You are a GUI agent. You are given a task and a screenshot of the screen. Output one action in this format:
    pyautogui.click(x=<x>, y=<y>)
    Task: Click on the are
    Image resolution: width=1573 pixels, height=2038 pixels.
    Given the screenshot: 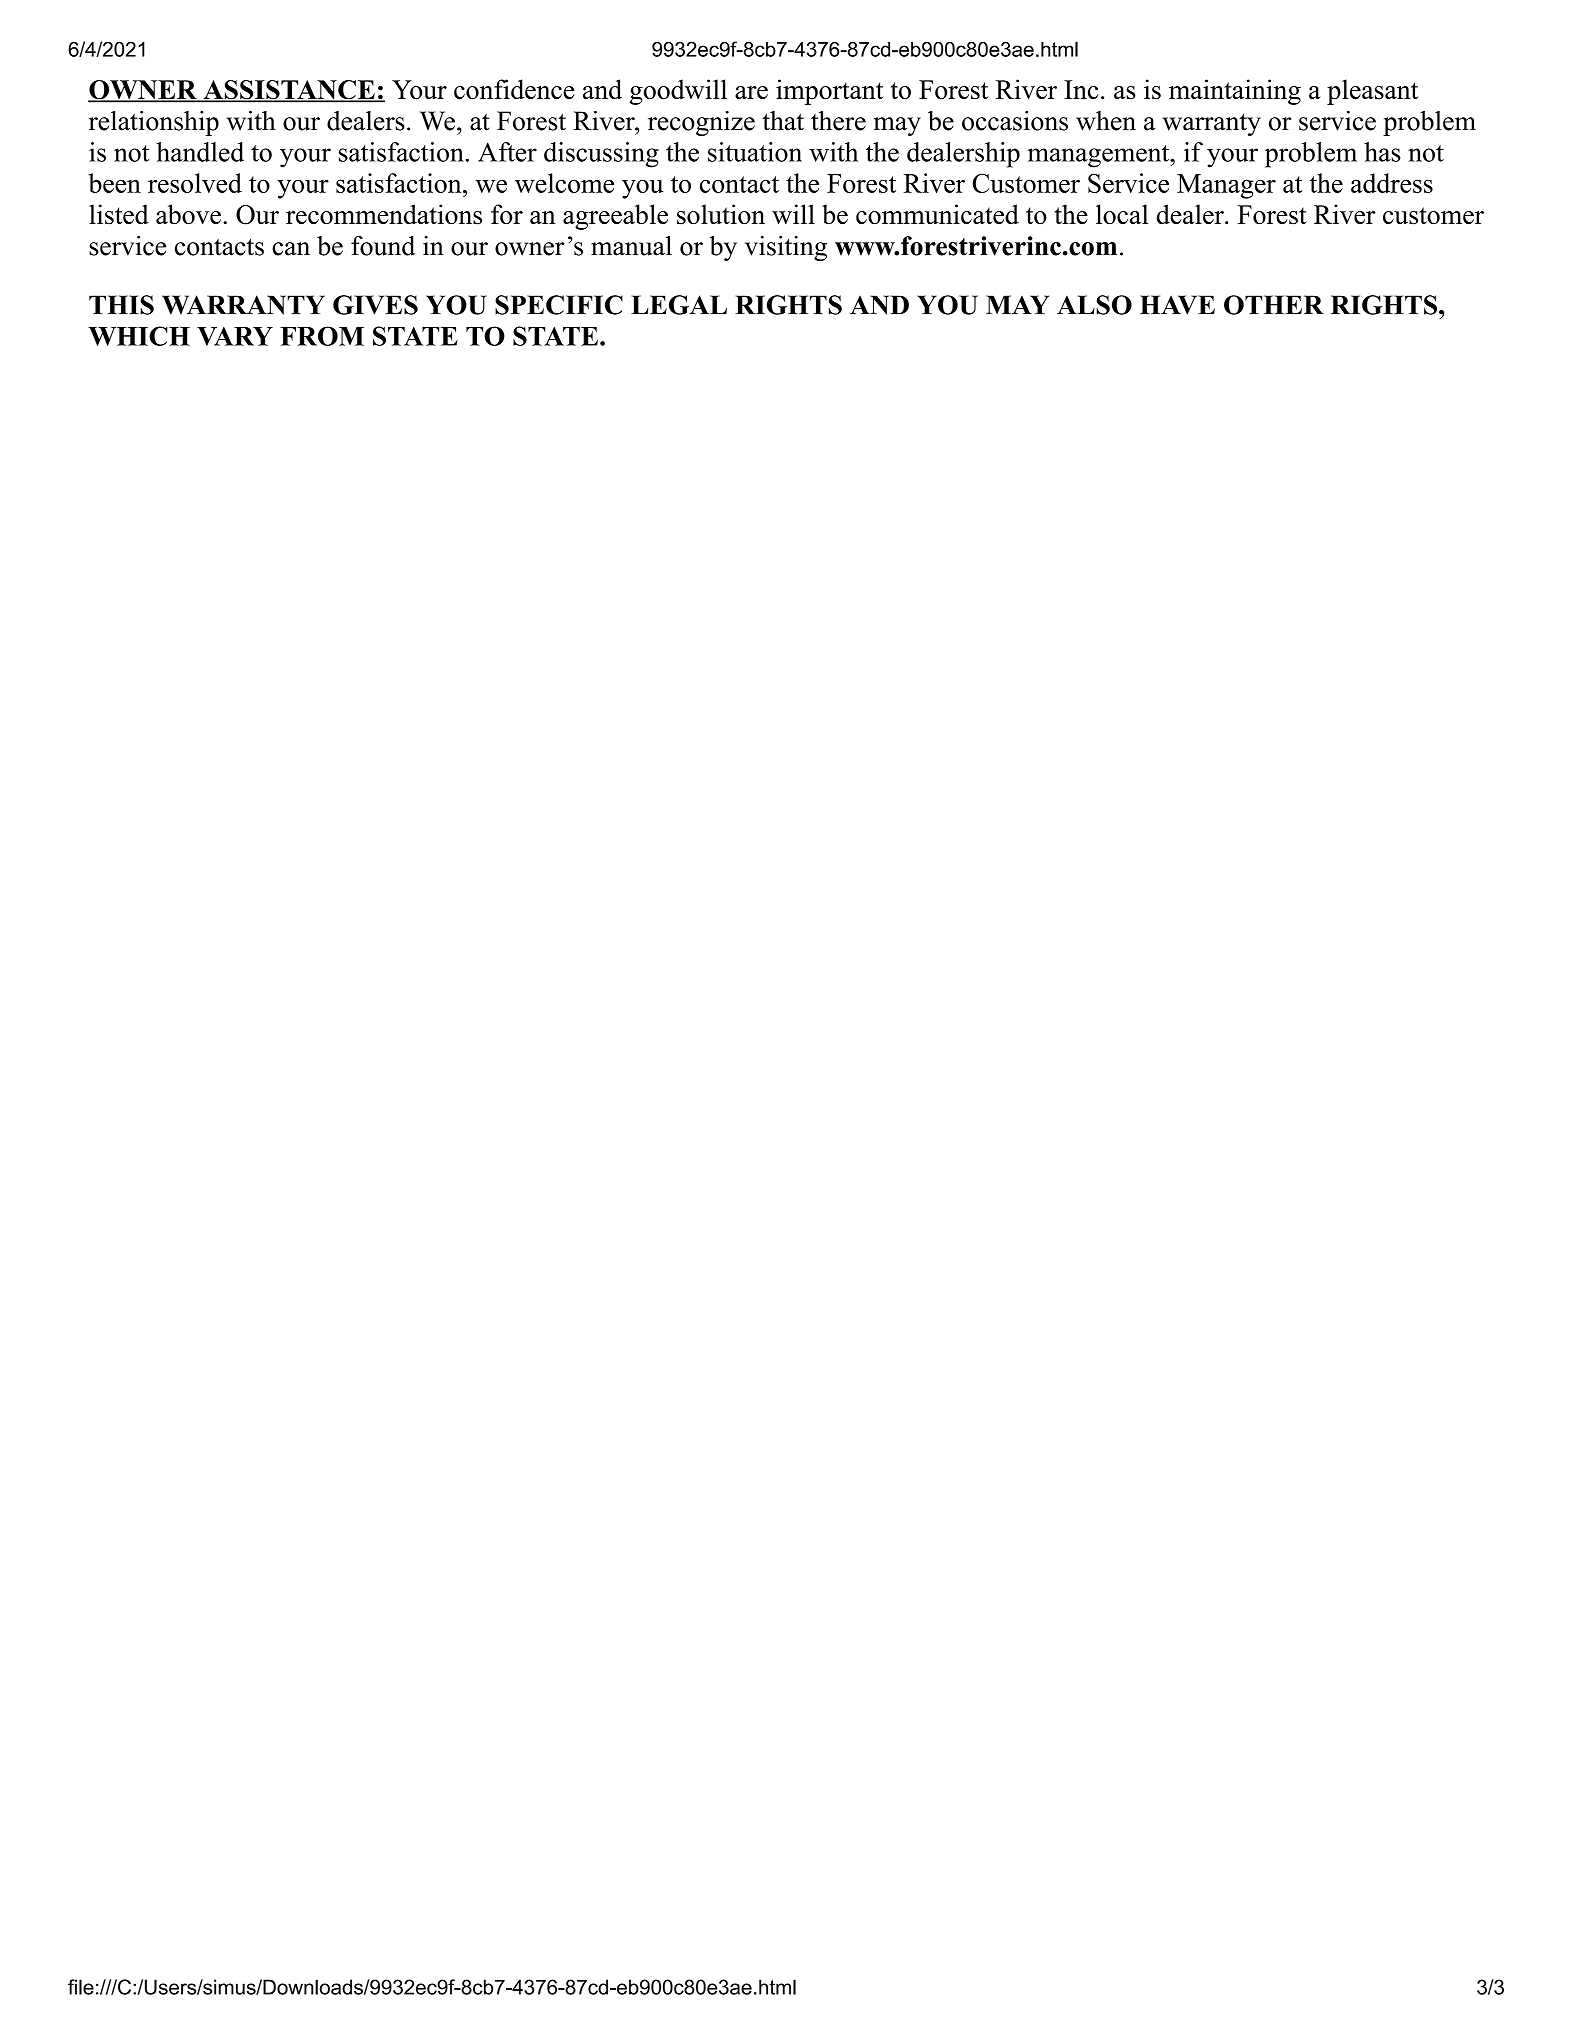 What is the action you would take?
    pyautogui.click(x=751, y=93)
